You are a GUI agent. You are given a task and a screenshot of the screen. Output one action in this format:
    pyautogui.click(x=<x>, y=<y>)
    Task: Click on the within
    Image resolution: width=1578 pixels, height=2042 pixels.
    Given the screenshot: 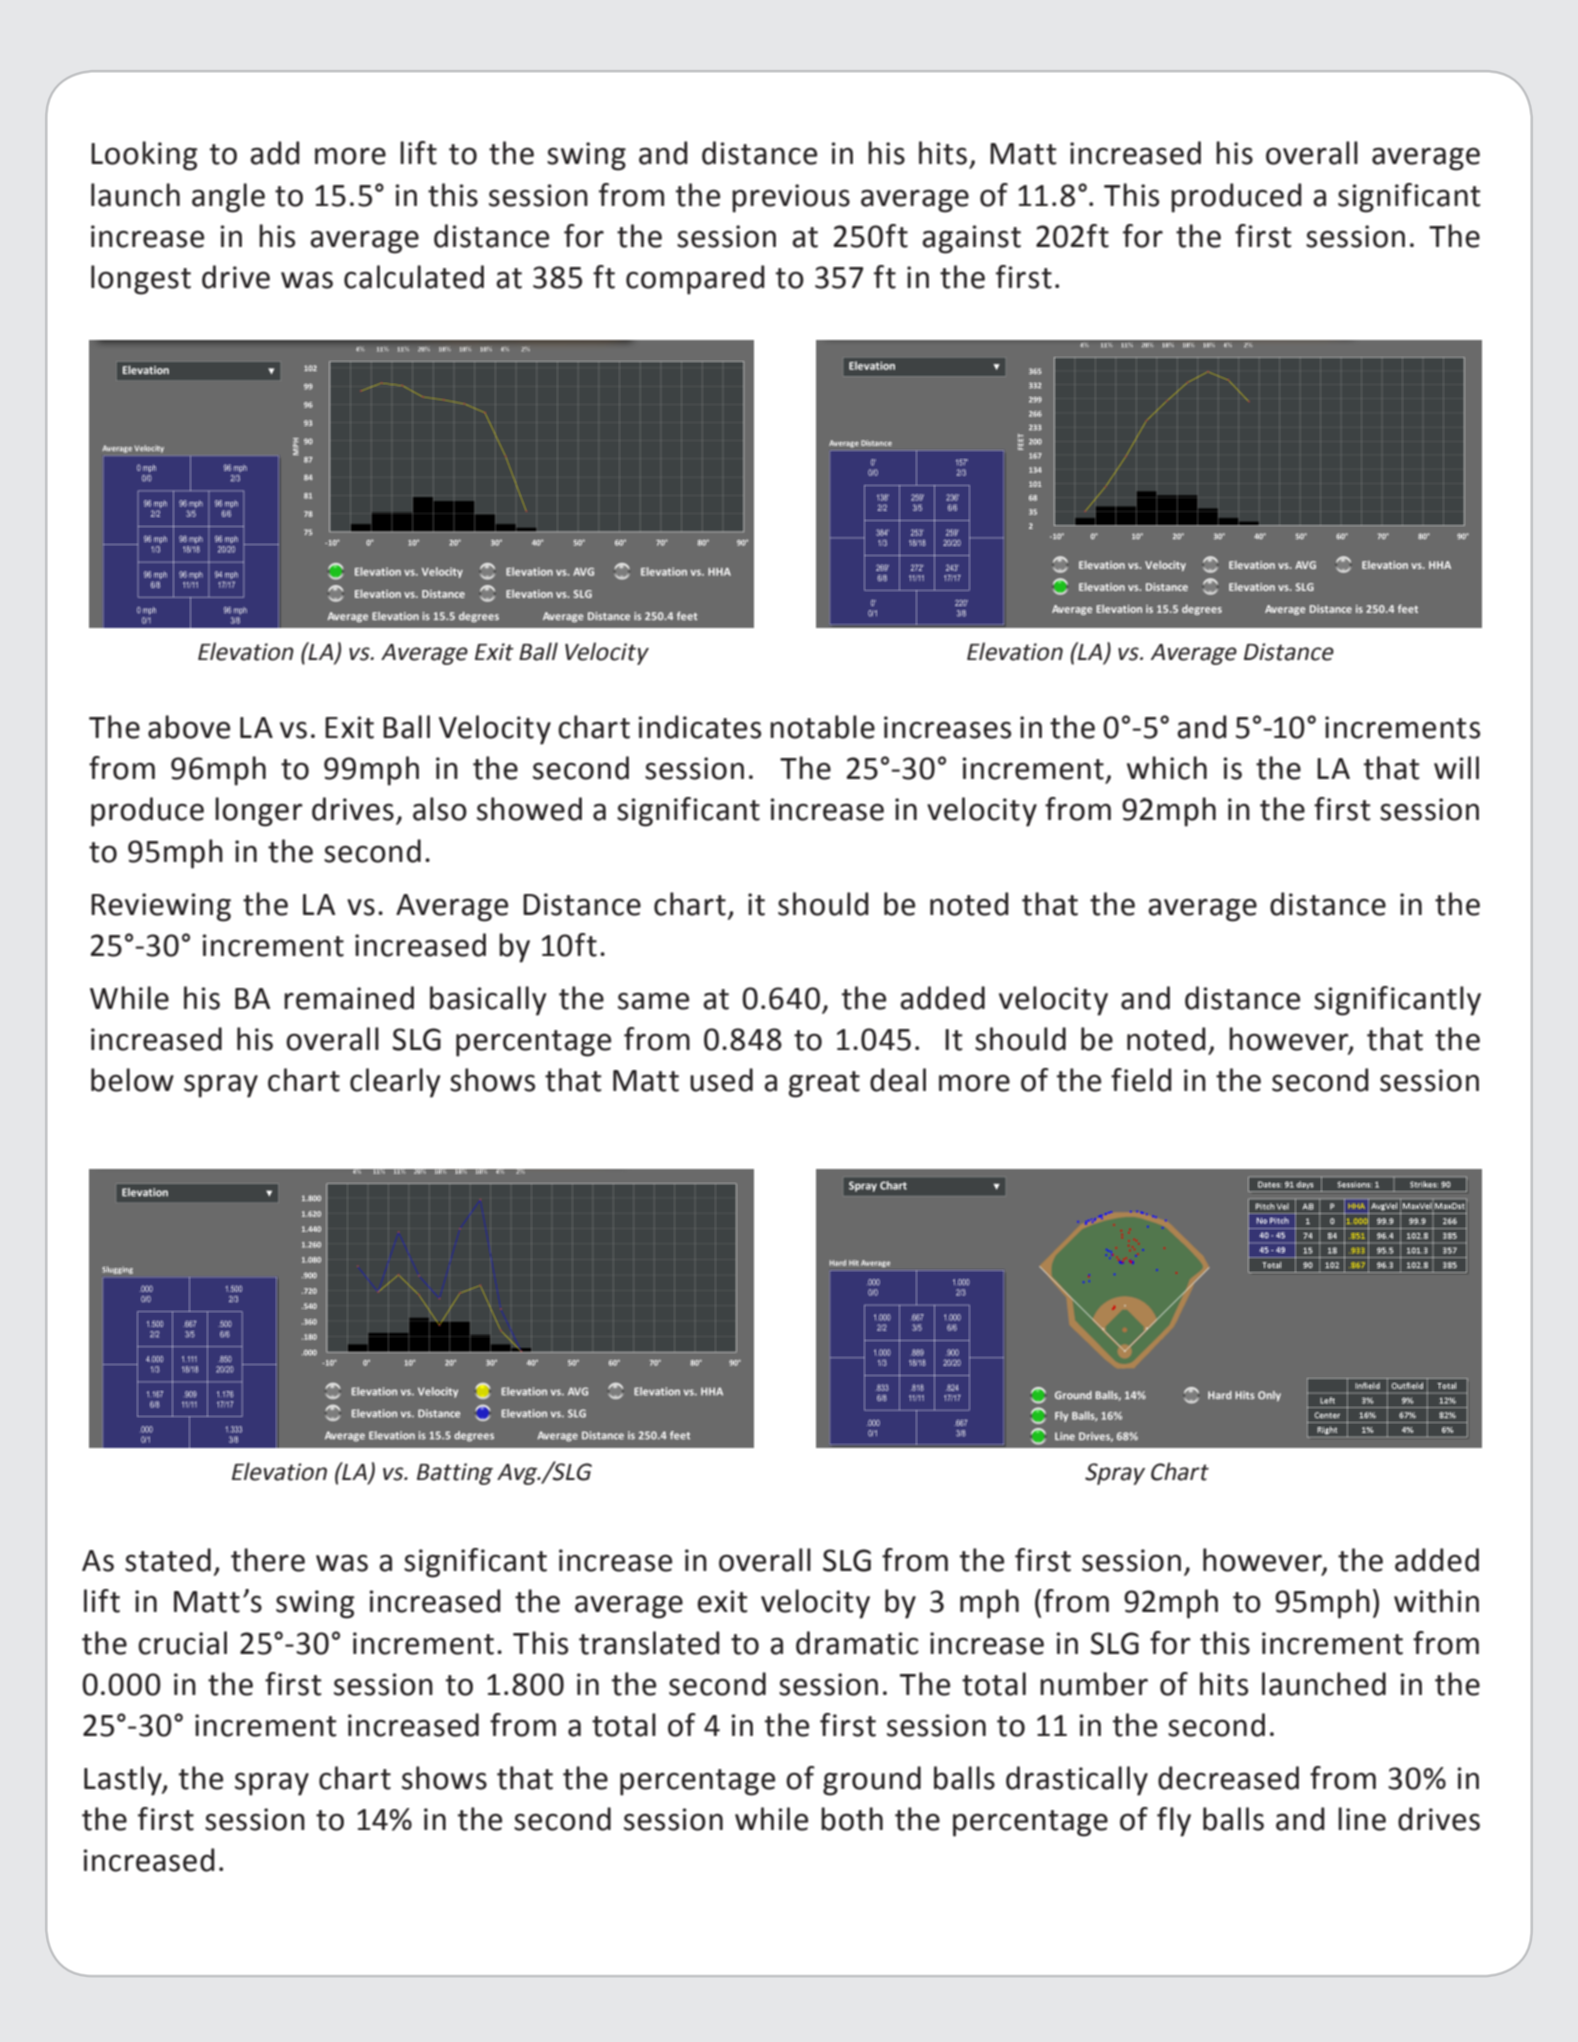 What is the action you would take?
    pyautogui.click(x=1436, y=1601)
